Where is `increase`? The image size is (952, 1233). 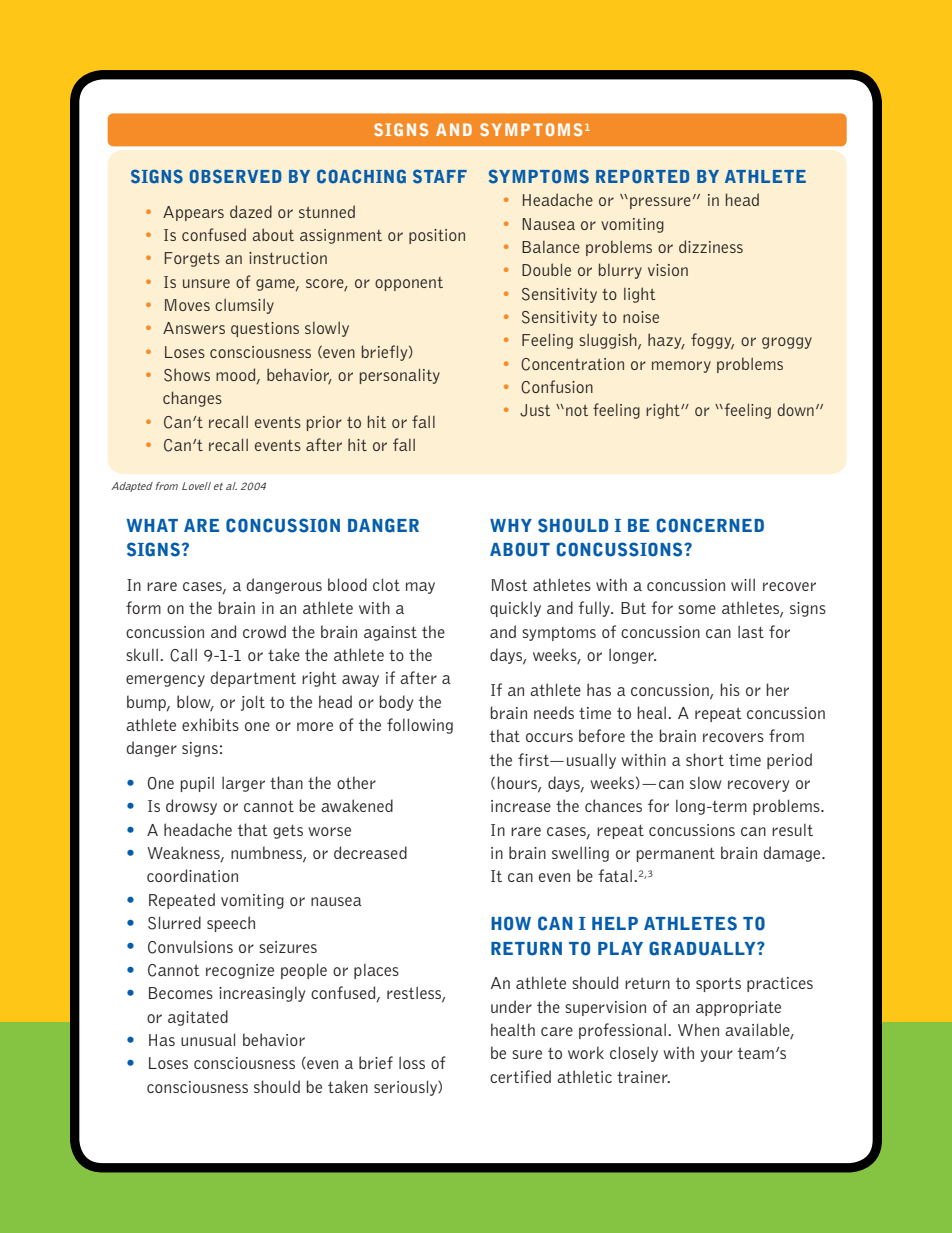 increase is located at coordinates (521, 806).
